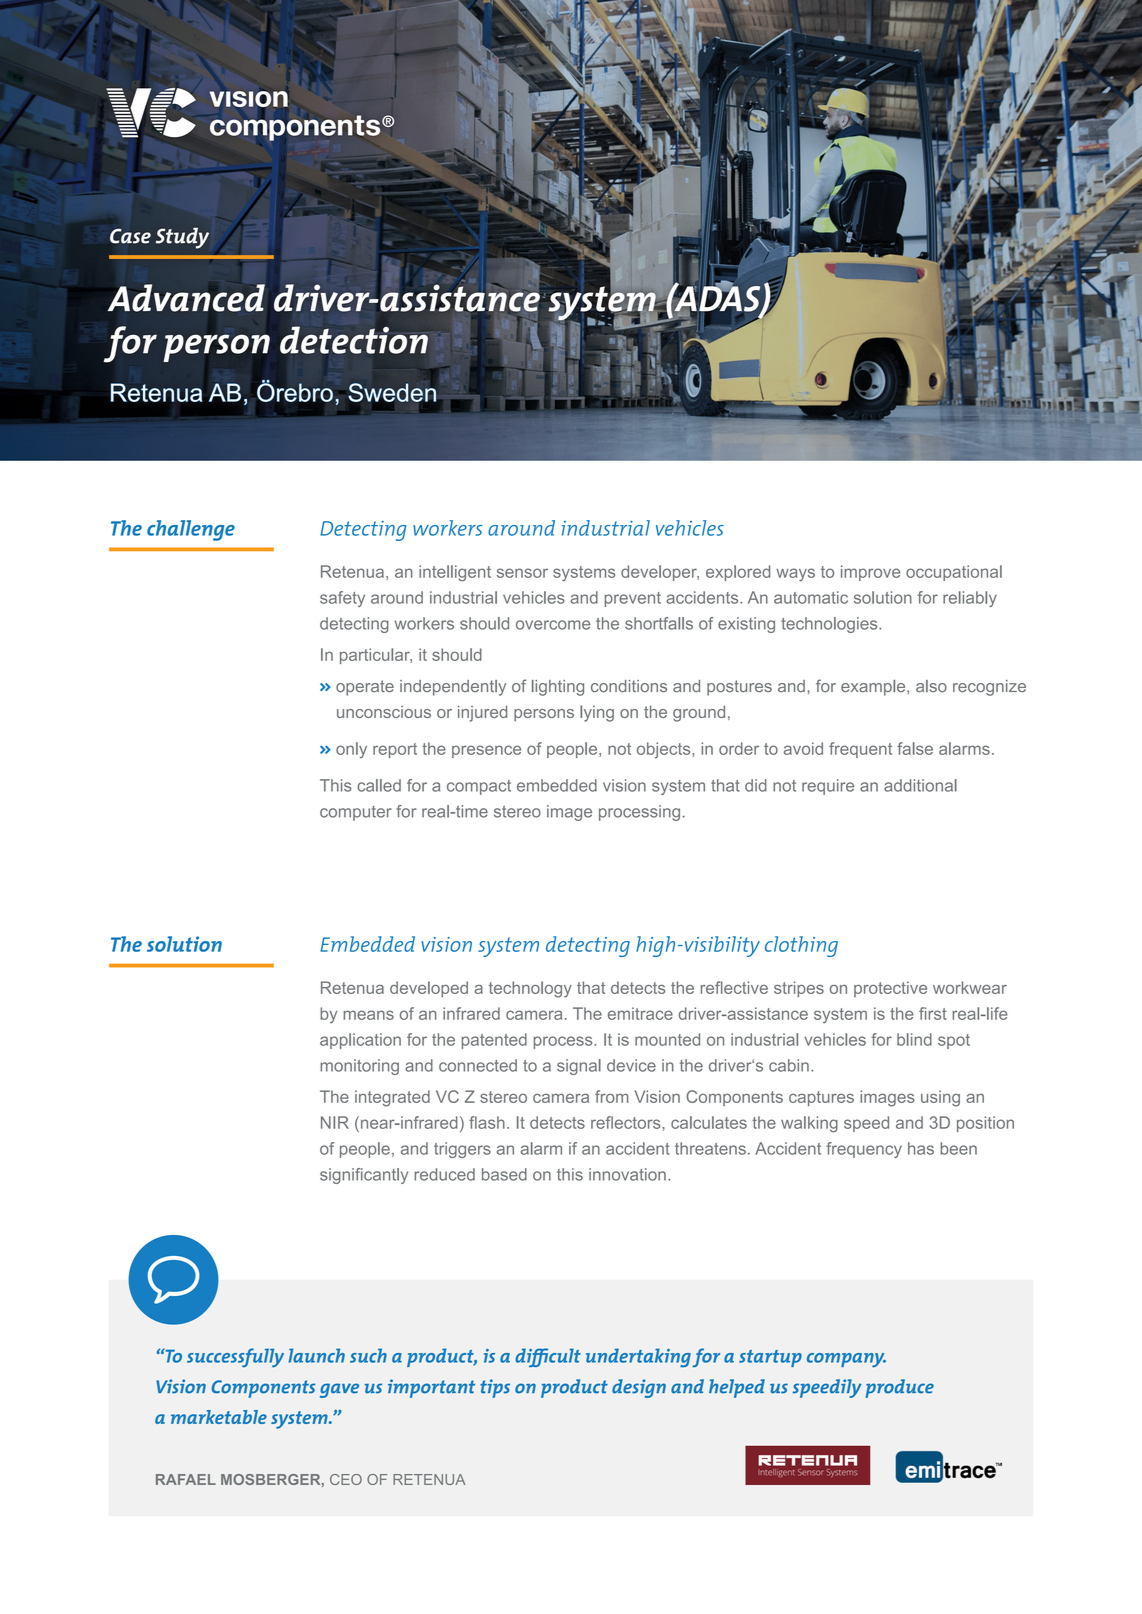 Image resolution: width=1142 pixels, height=1614 pixels. What do you see at coordinates (354, 340) in the screenshot?
I see `detection` at bounding box center [354, 340].
